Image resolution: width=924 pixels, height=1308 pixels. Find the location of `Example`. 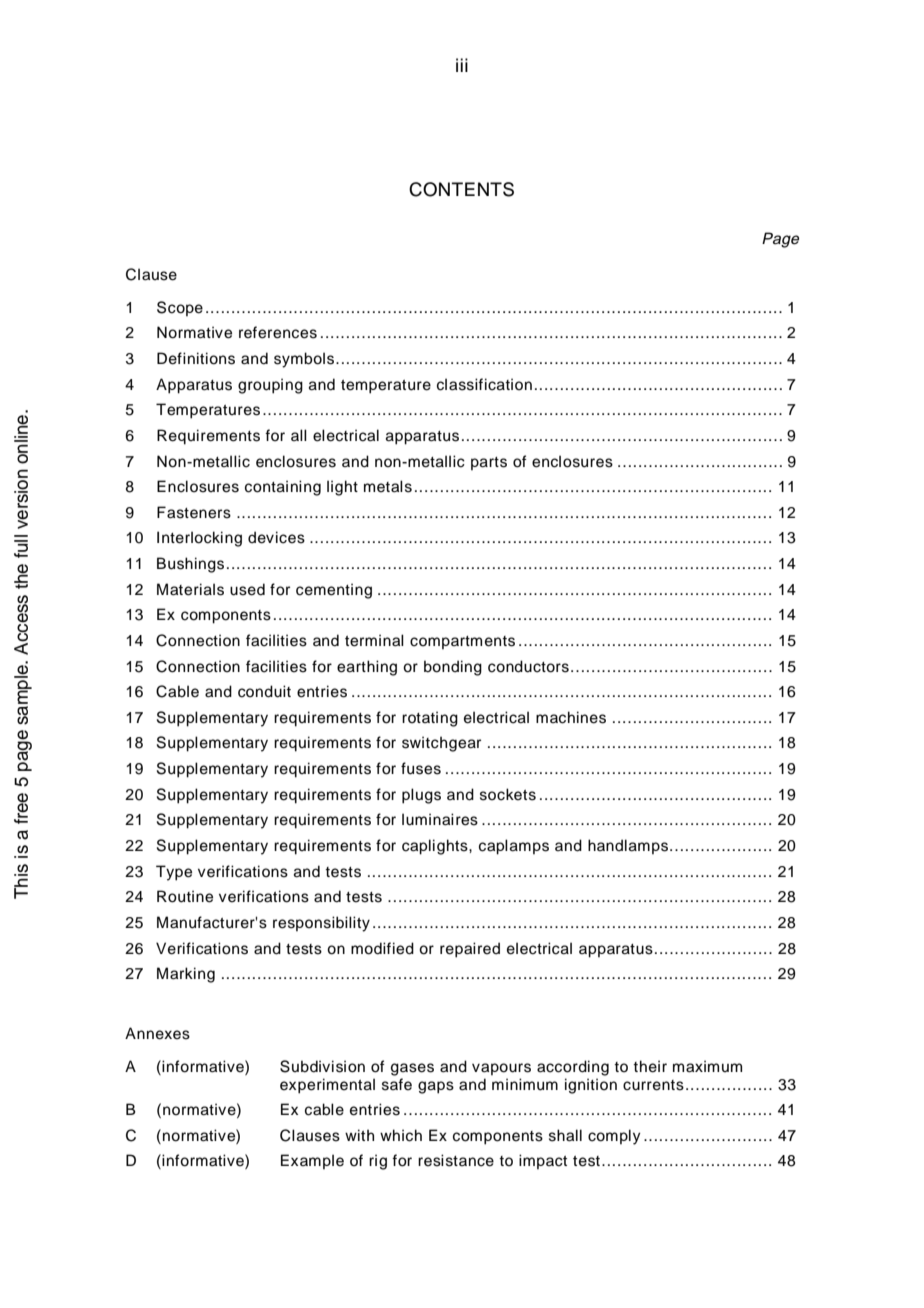

Example is located at coordinates (312, 1161).
